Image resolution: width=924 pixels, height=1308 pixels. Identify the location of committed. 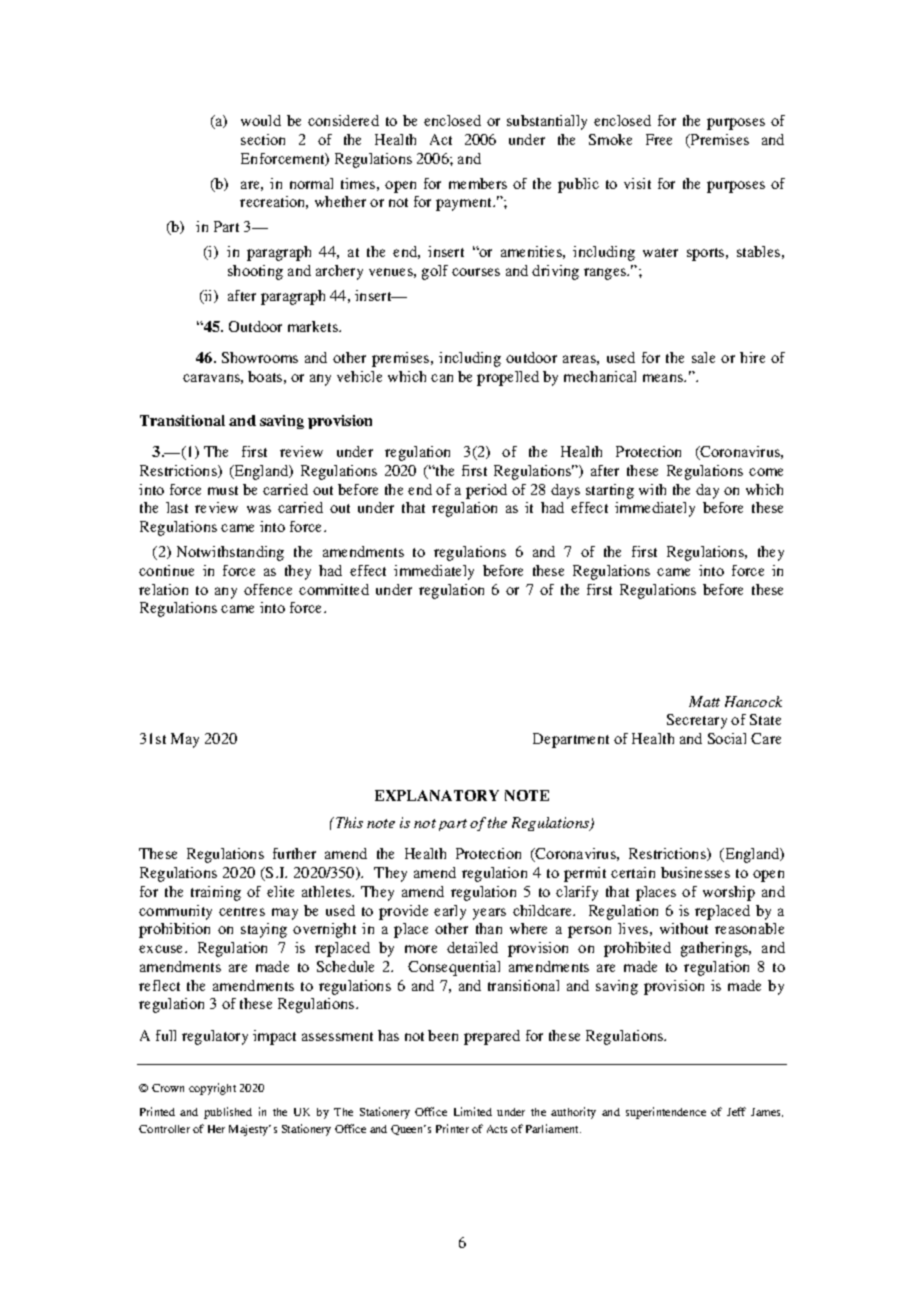
(334, 589).
